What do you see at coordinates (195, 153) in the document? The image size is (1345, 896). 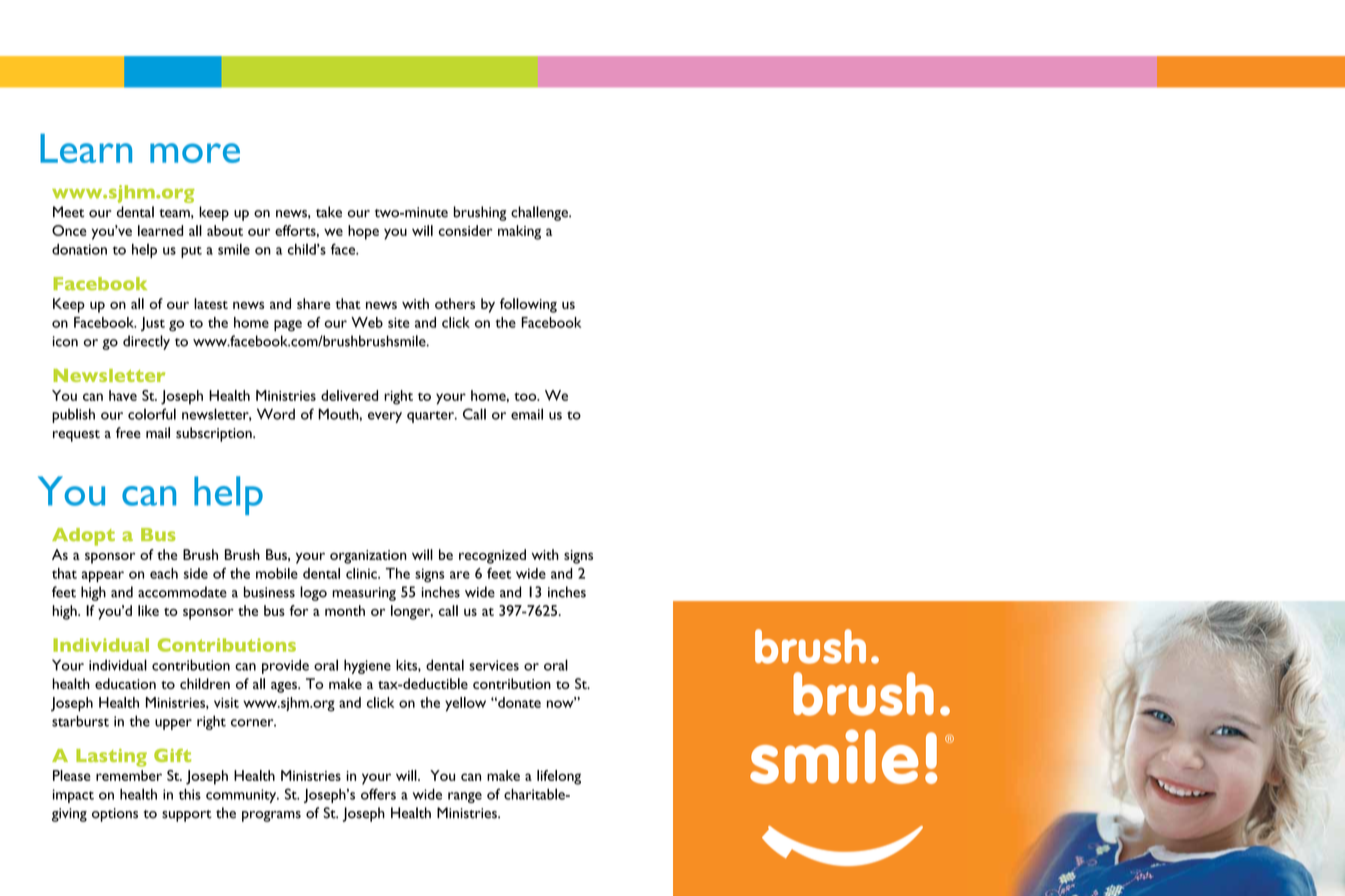 I see `more` at bounding box center [195, 153].
